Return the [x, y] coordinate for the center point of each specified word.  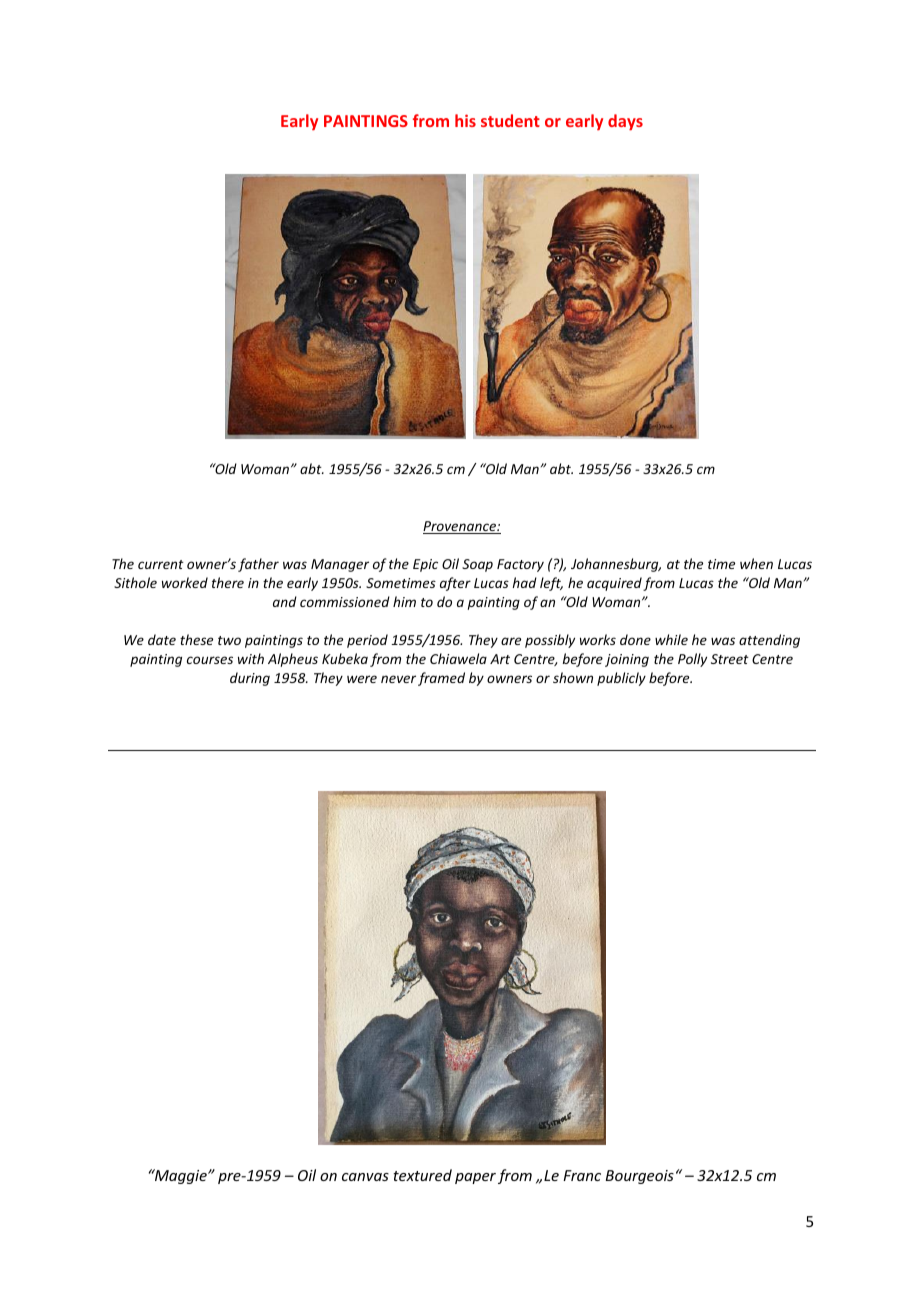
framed [441, 679]
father [258, 565]
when [756, 563]
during [250, 679]
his [465, 120]
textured [422, 1175]
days [625, 122]
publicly [621, 679]
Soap [477, 565]
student [510, 120]
